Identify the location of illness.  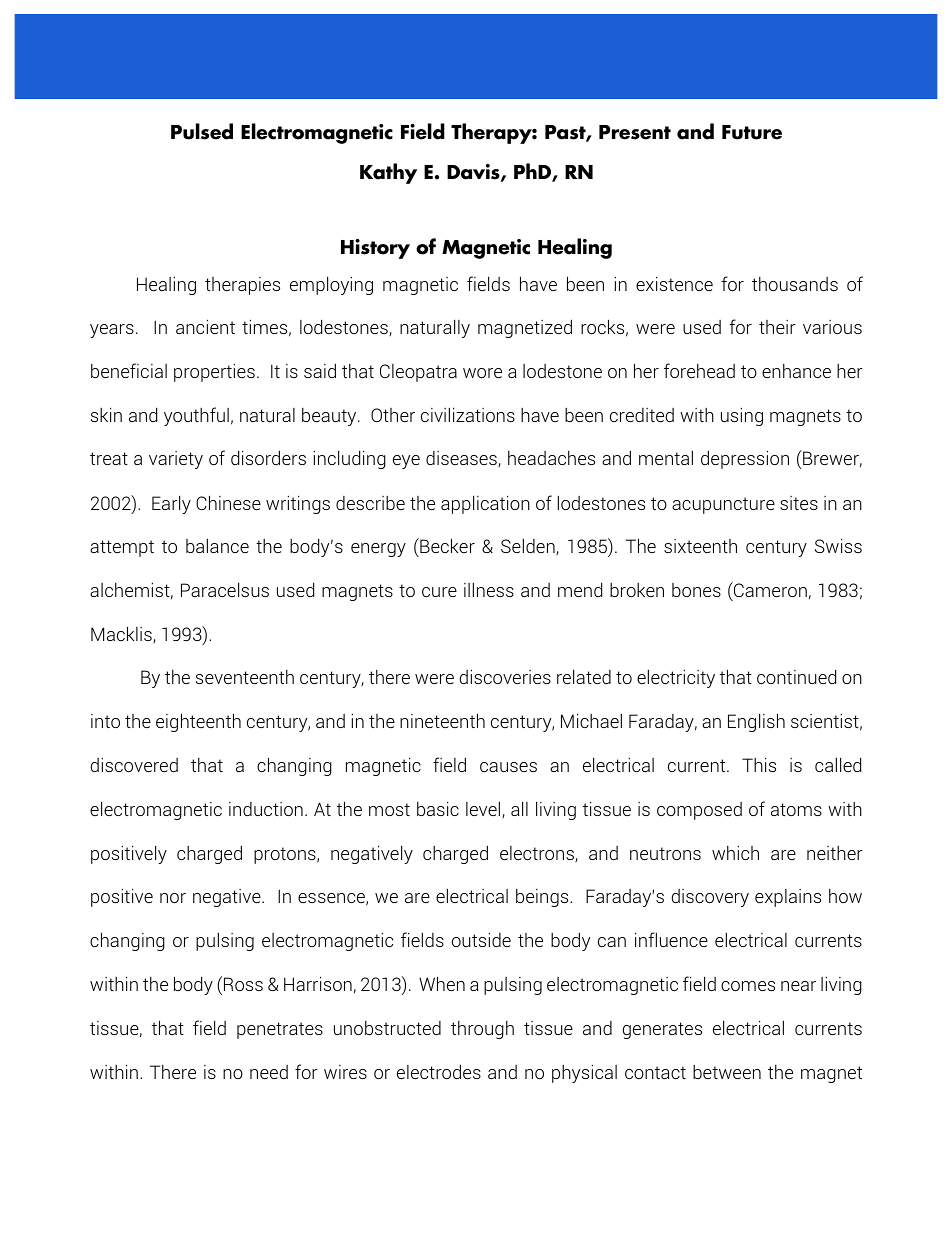
(489, 589).
